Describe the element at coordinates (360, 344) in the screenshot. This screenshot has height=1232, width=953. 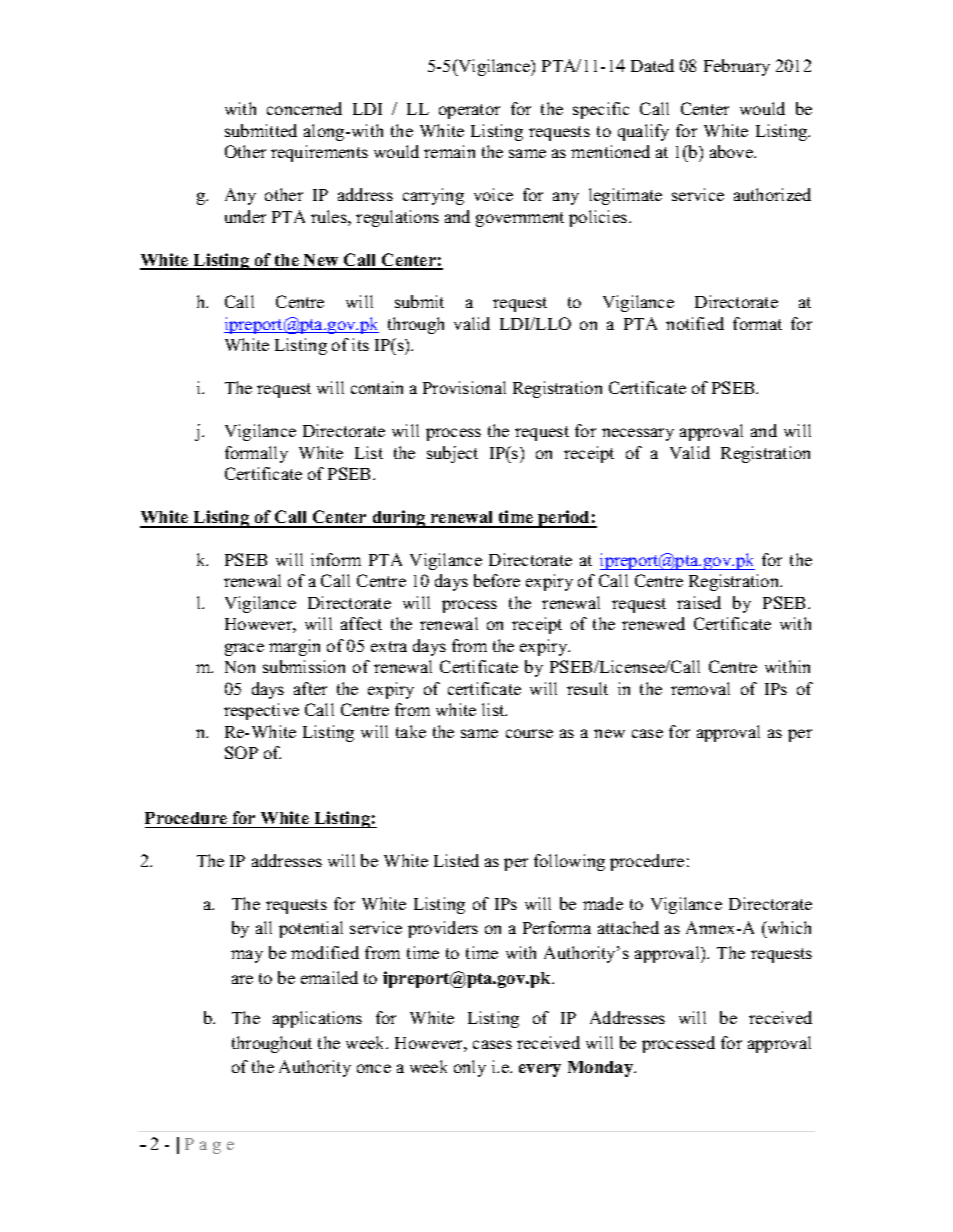
I see `its` at that location.
